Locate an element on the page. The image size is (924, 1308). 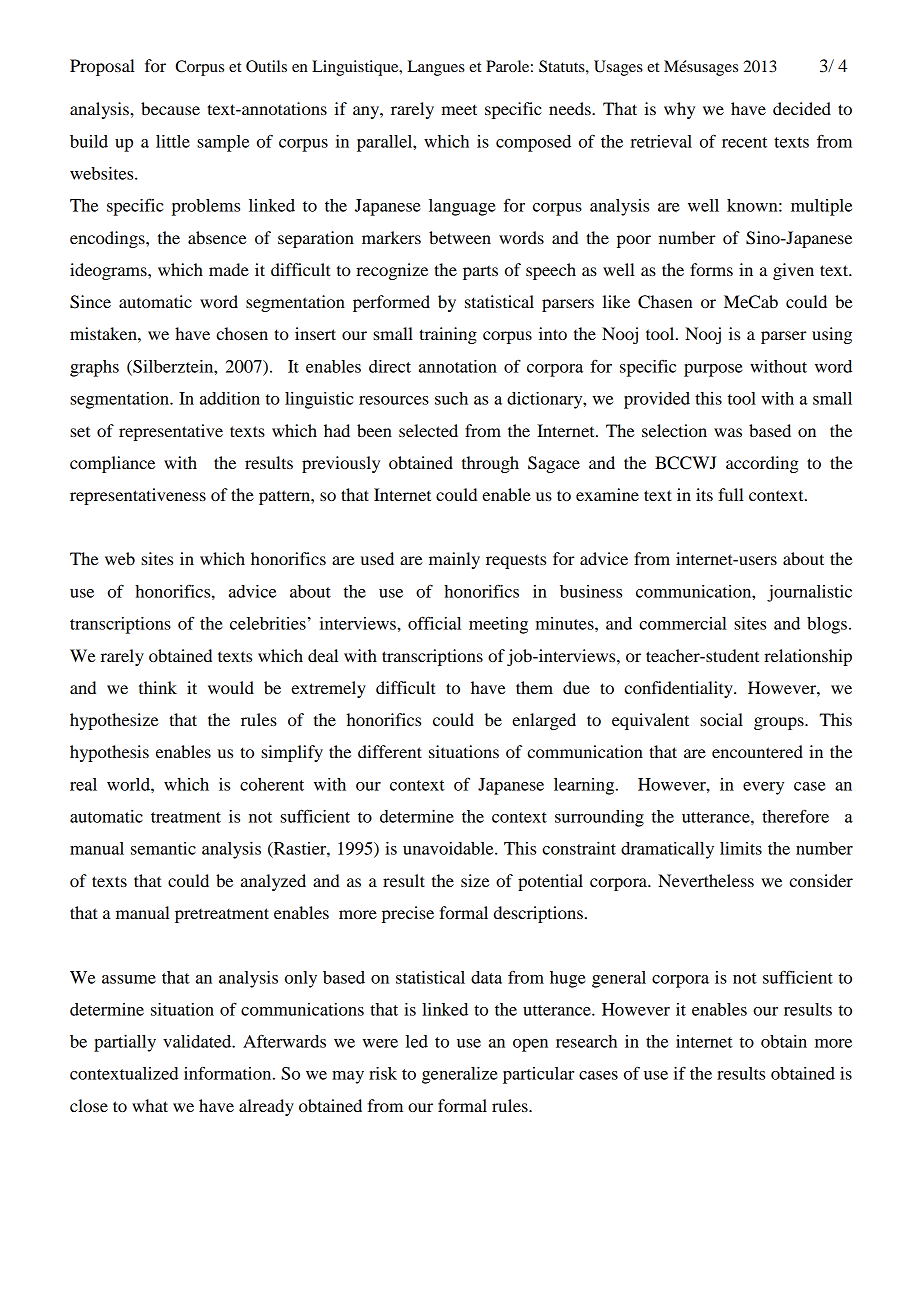
because is located at coordinates (170, 108).
